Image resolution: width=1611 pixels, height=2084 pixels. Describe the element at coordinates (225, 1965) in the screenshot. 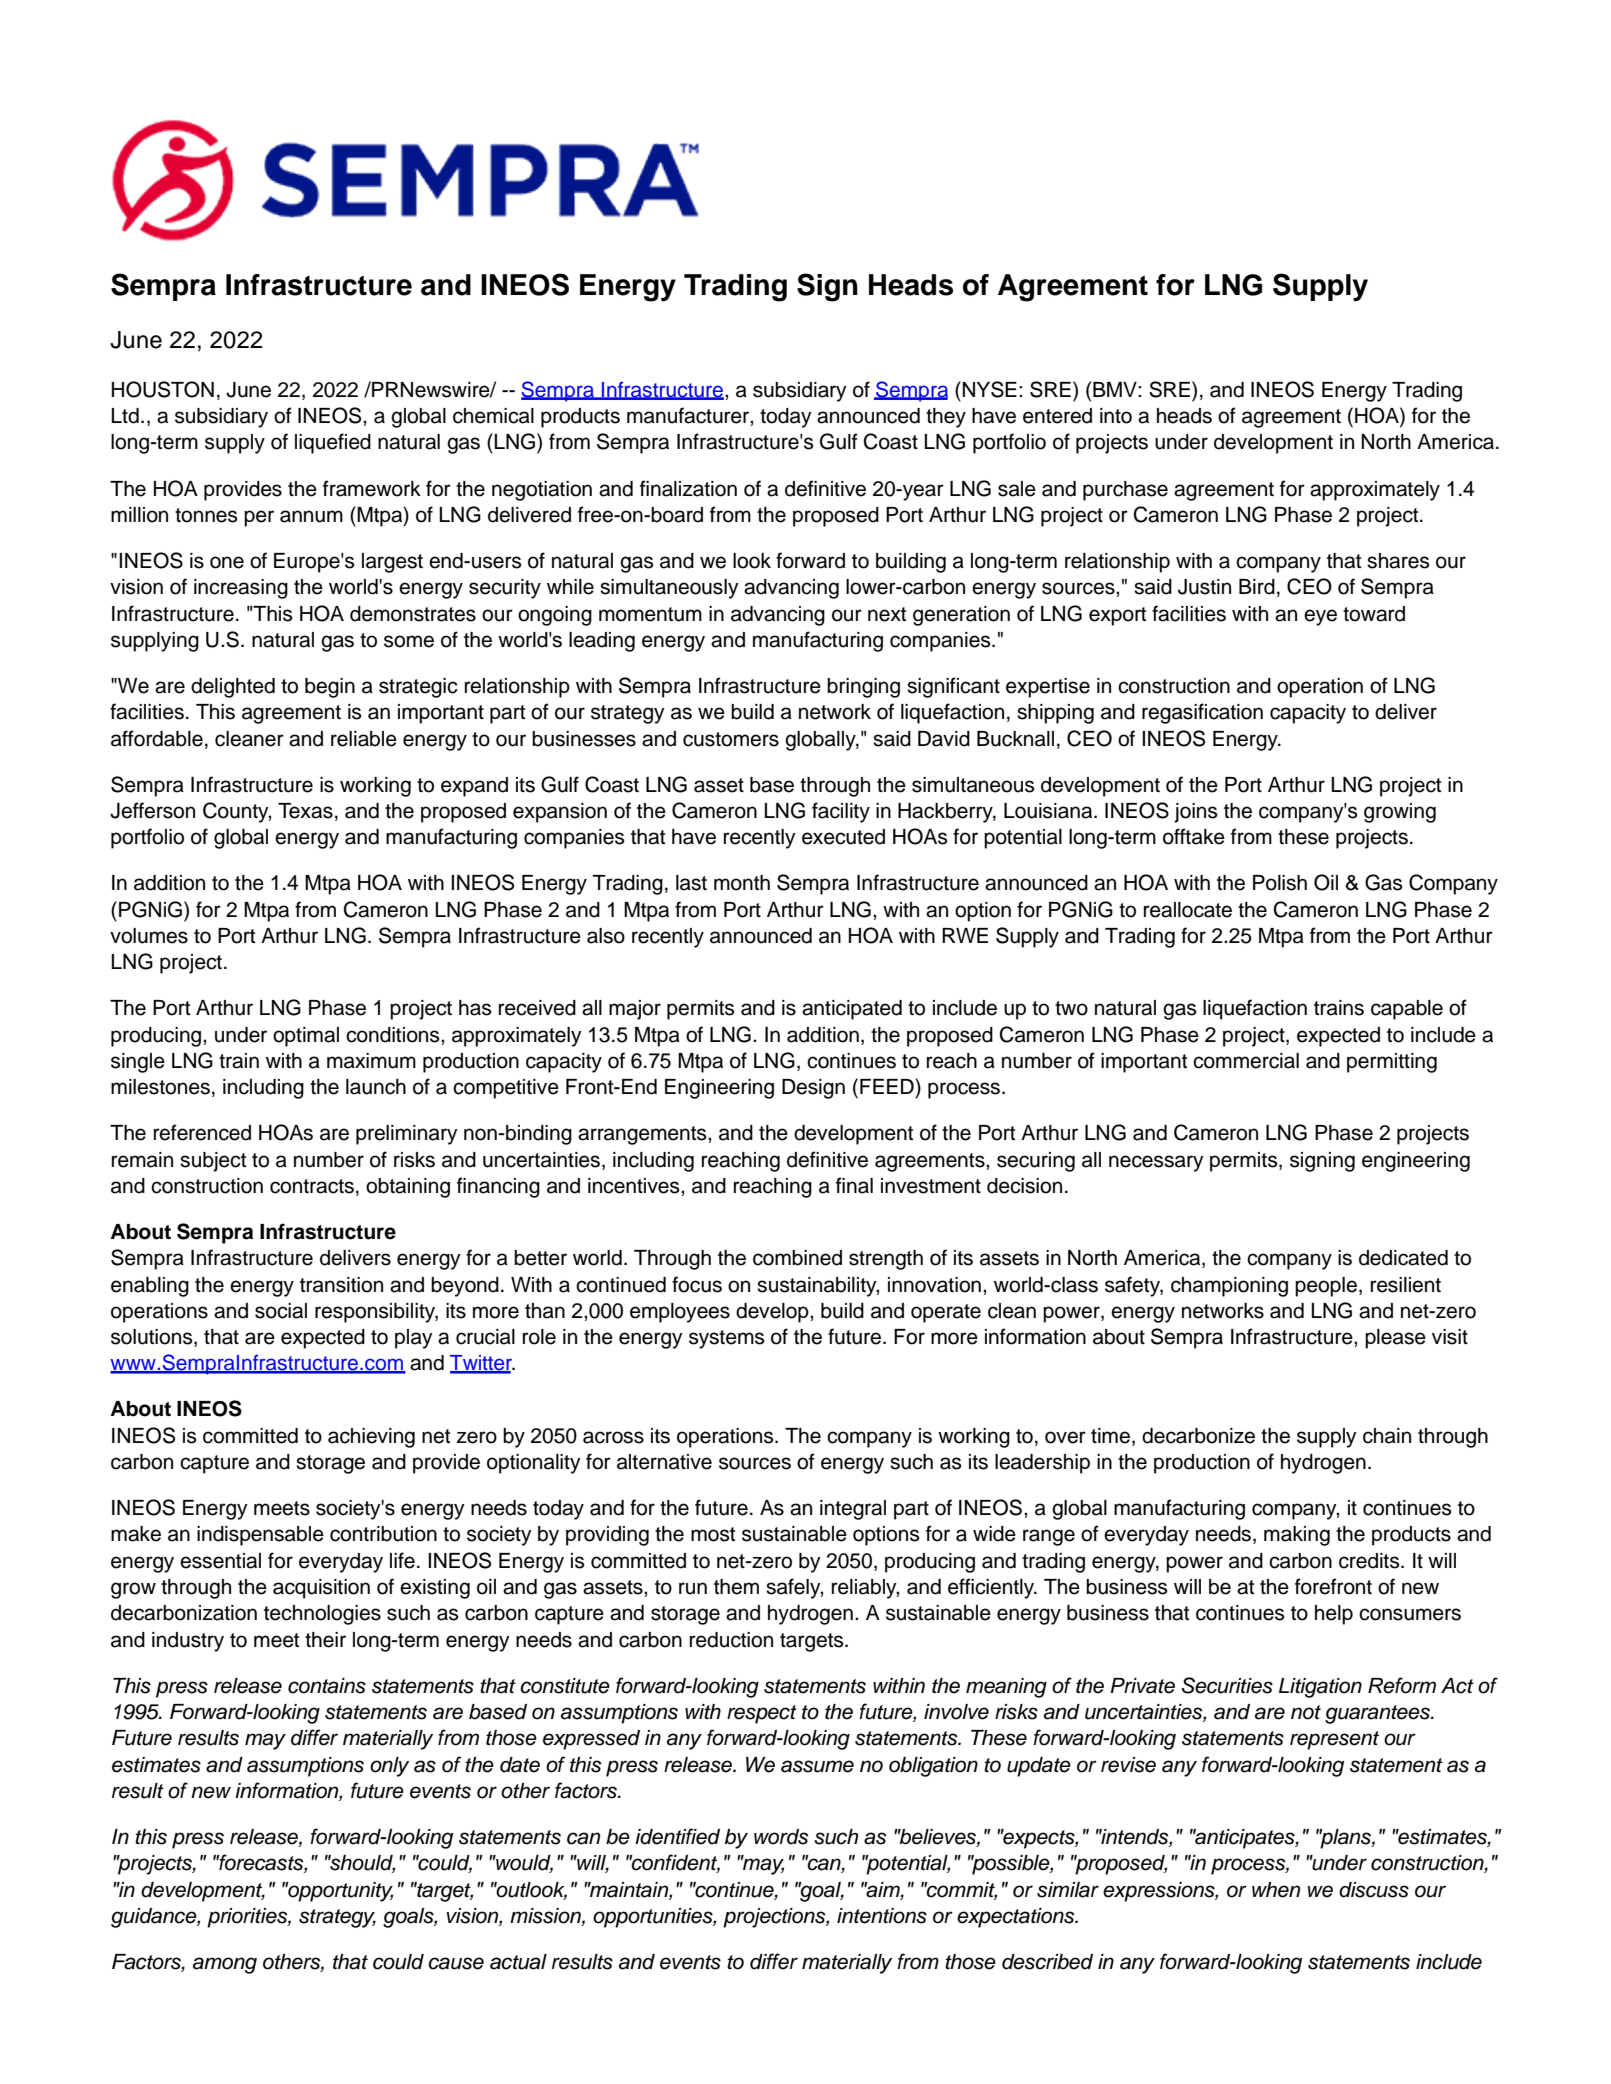

I see `among` at that location.
